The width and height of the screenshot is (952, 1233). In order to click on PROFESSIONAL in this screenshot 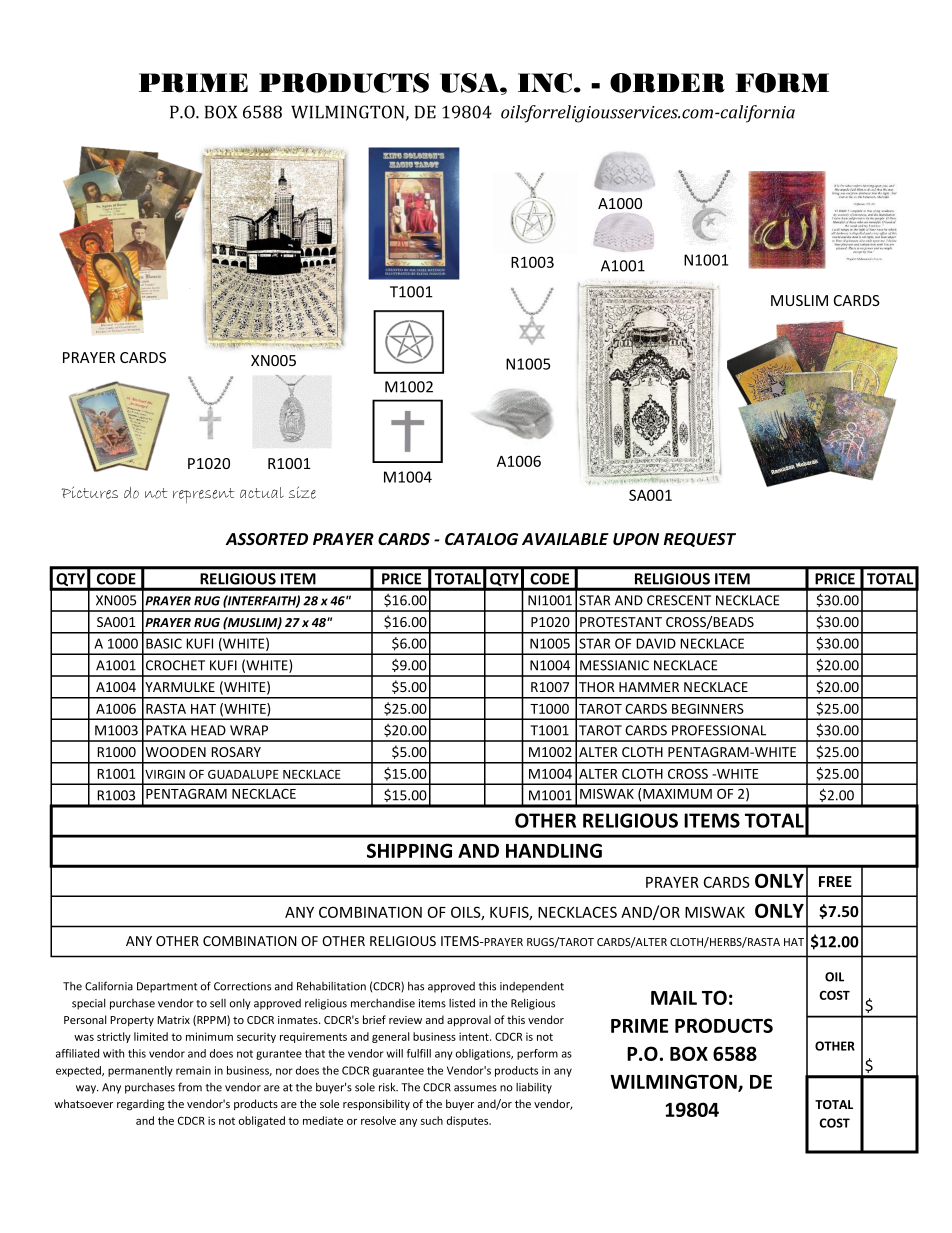, I will do `click(719, 730)`.
